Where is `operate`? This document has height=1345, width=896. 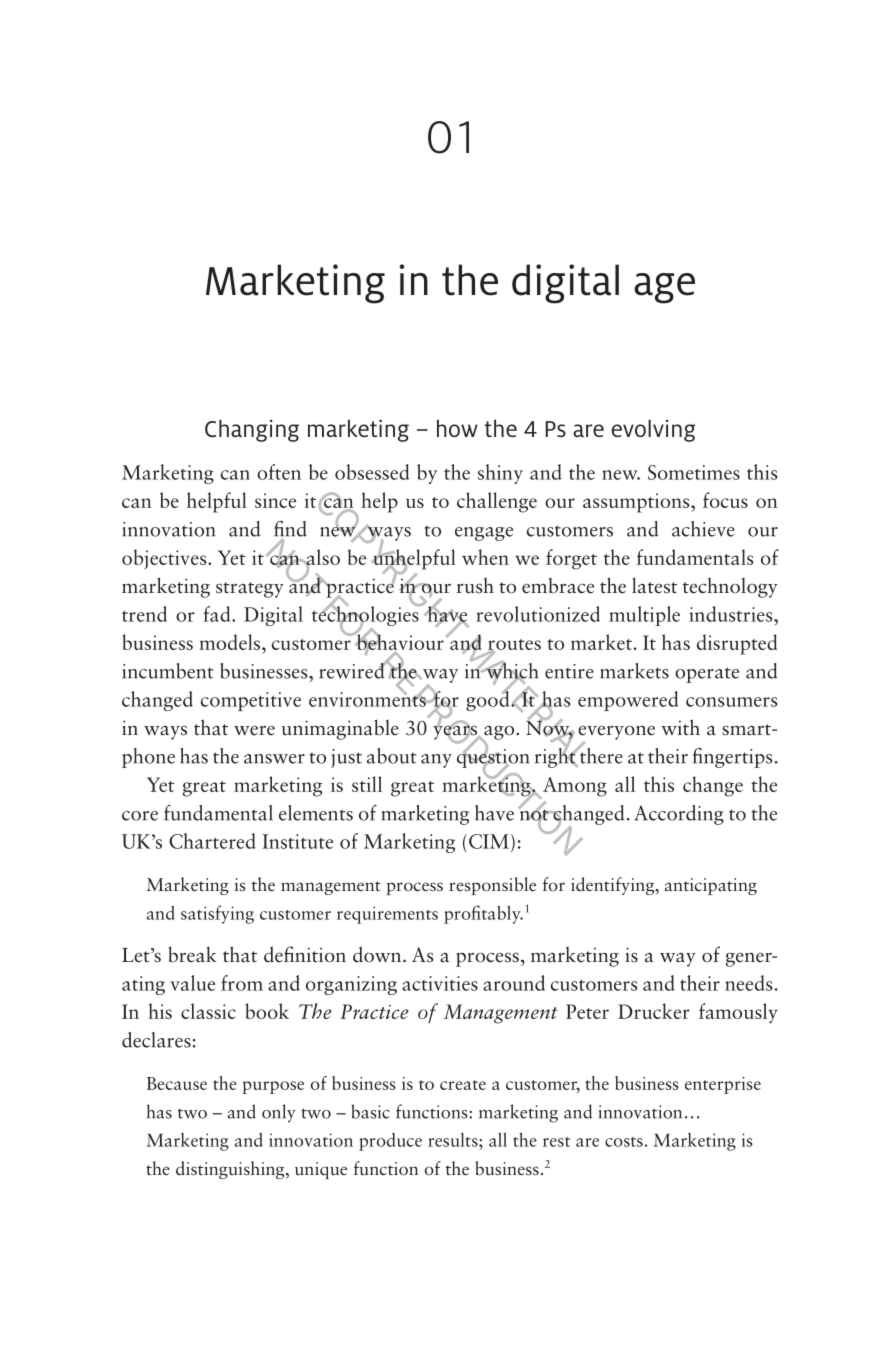
operate is located at coordinates (707, 675).
